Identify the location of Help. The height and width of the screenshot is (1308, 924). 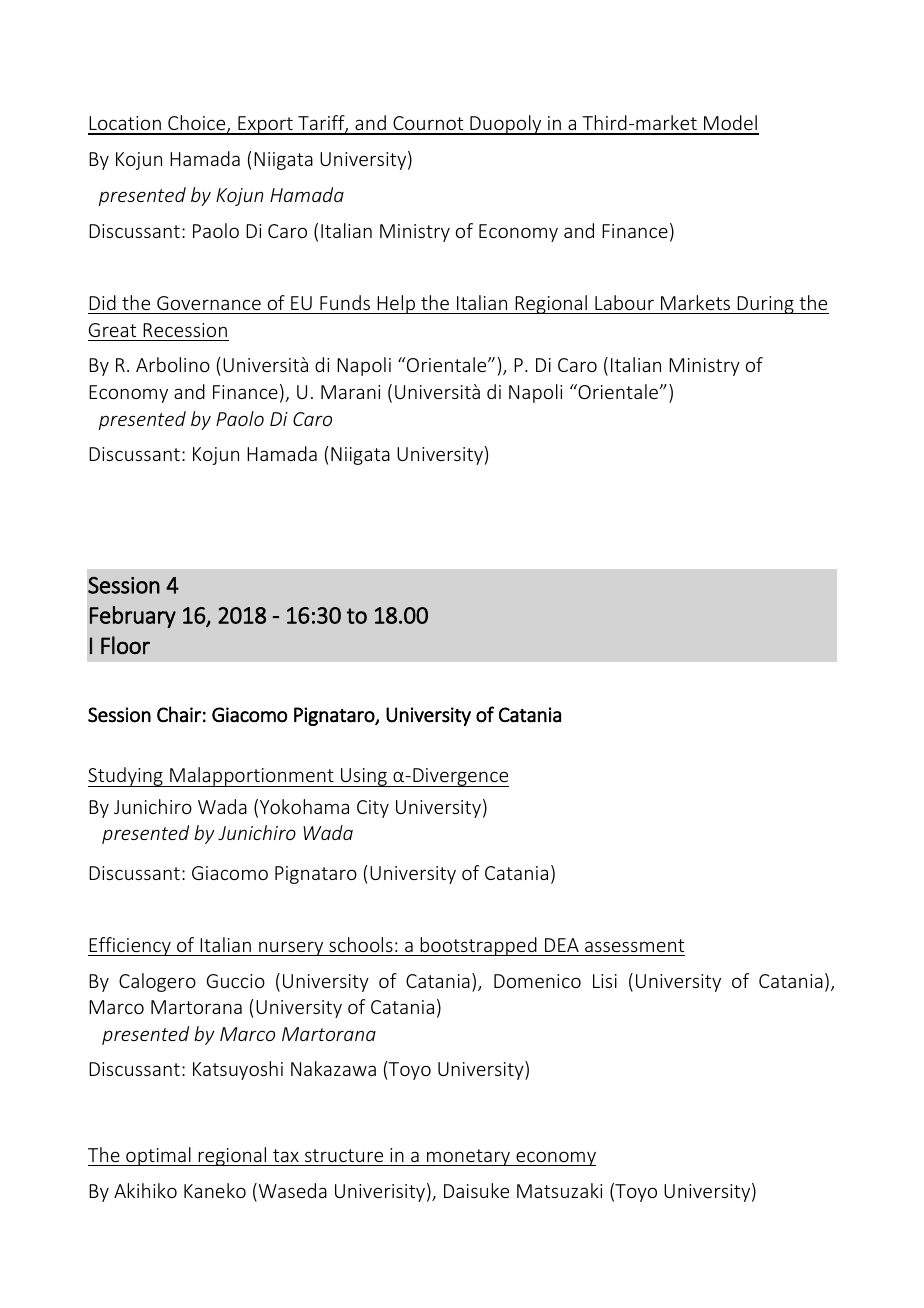
(396, 304).
